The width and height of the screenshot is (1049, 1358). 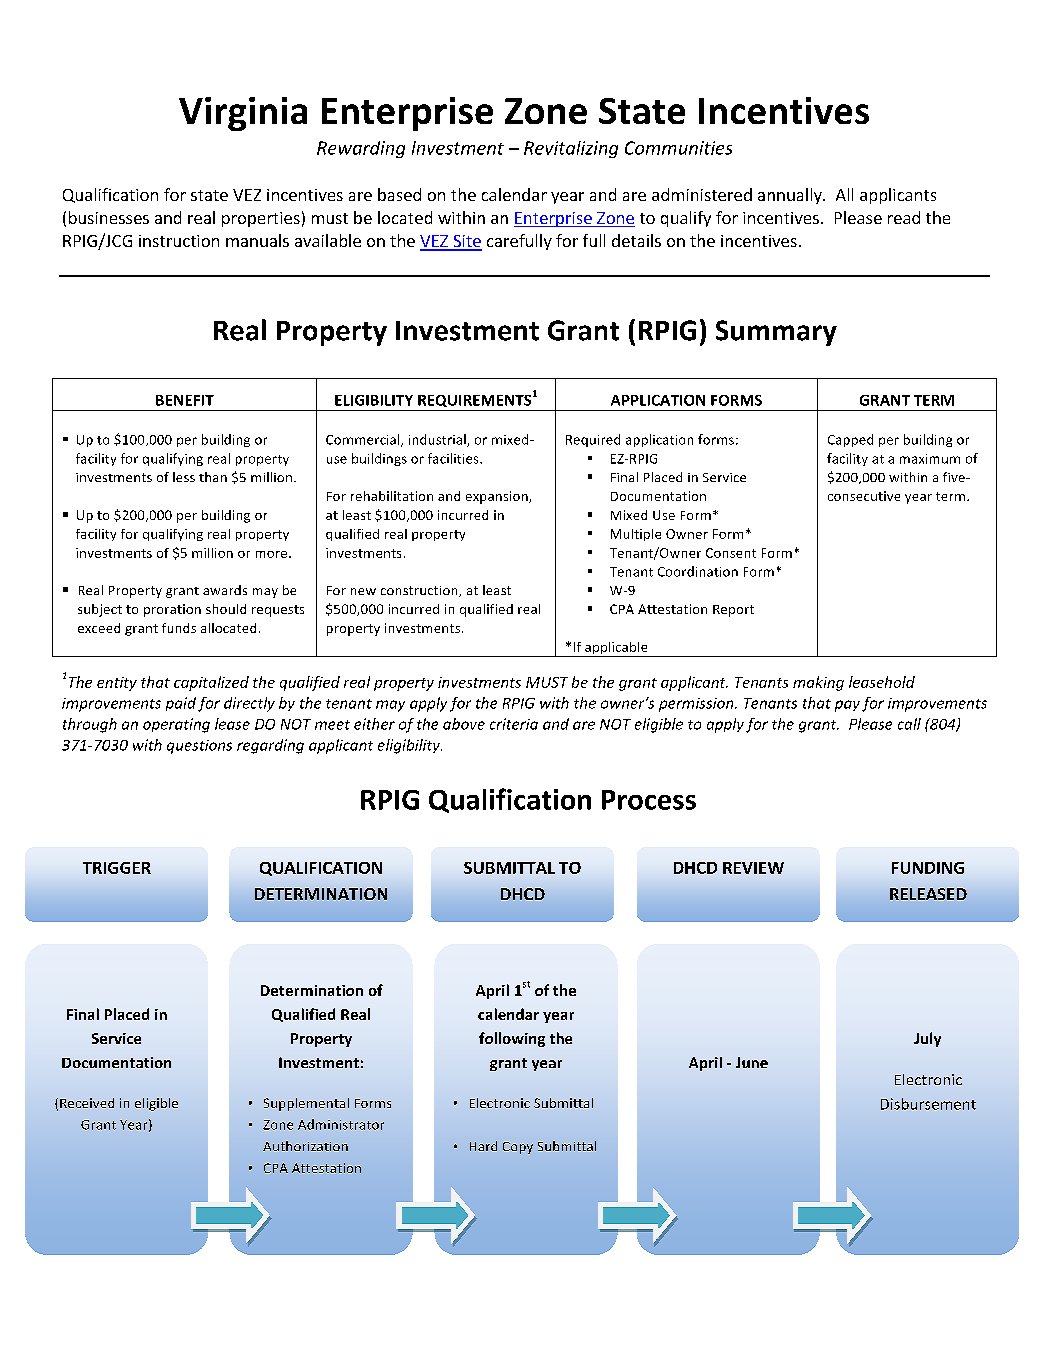 I want to click on Revitalizing, so click(x=571, y=149).
